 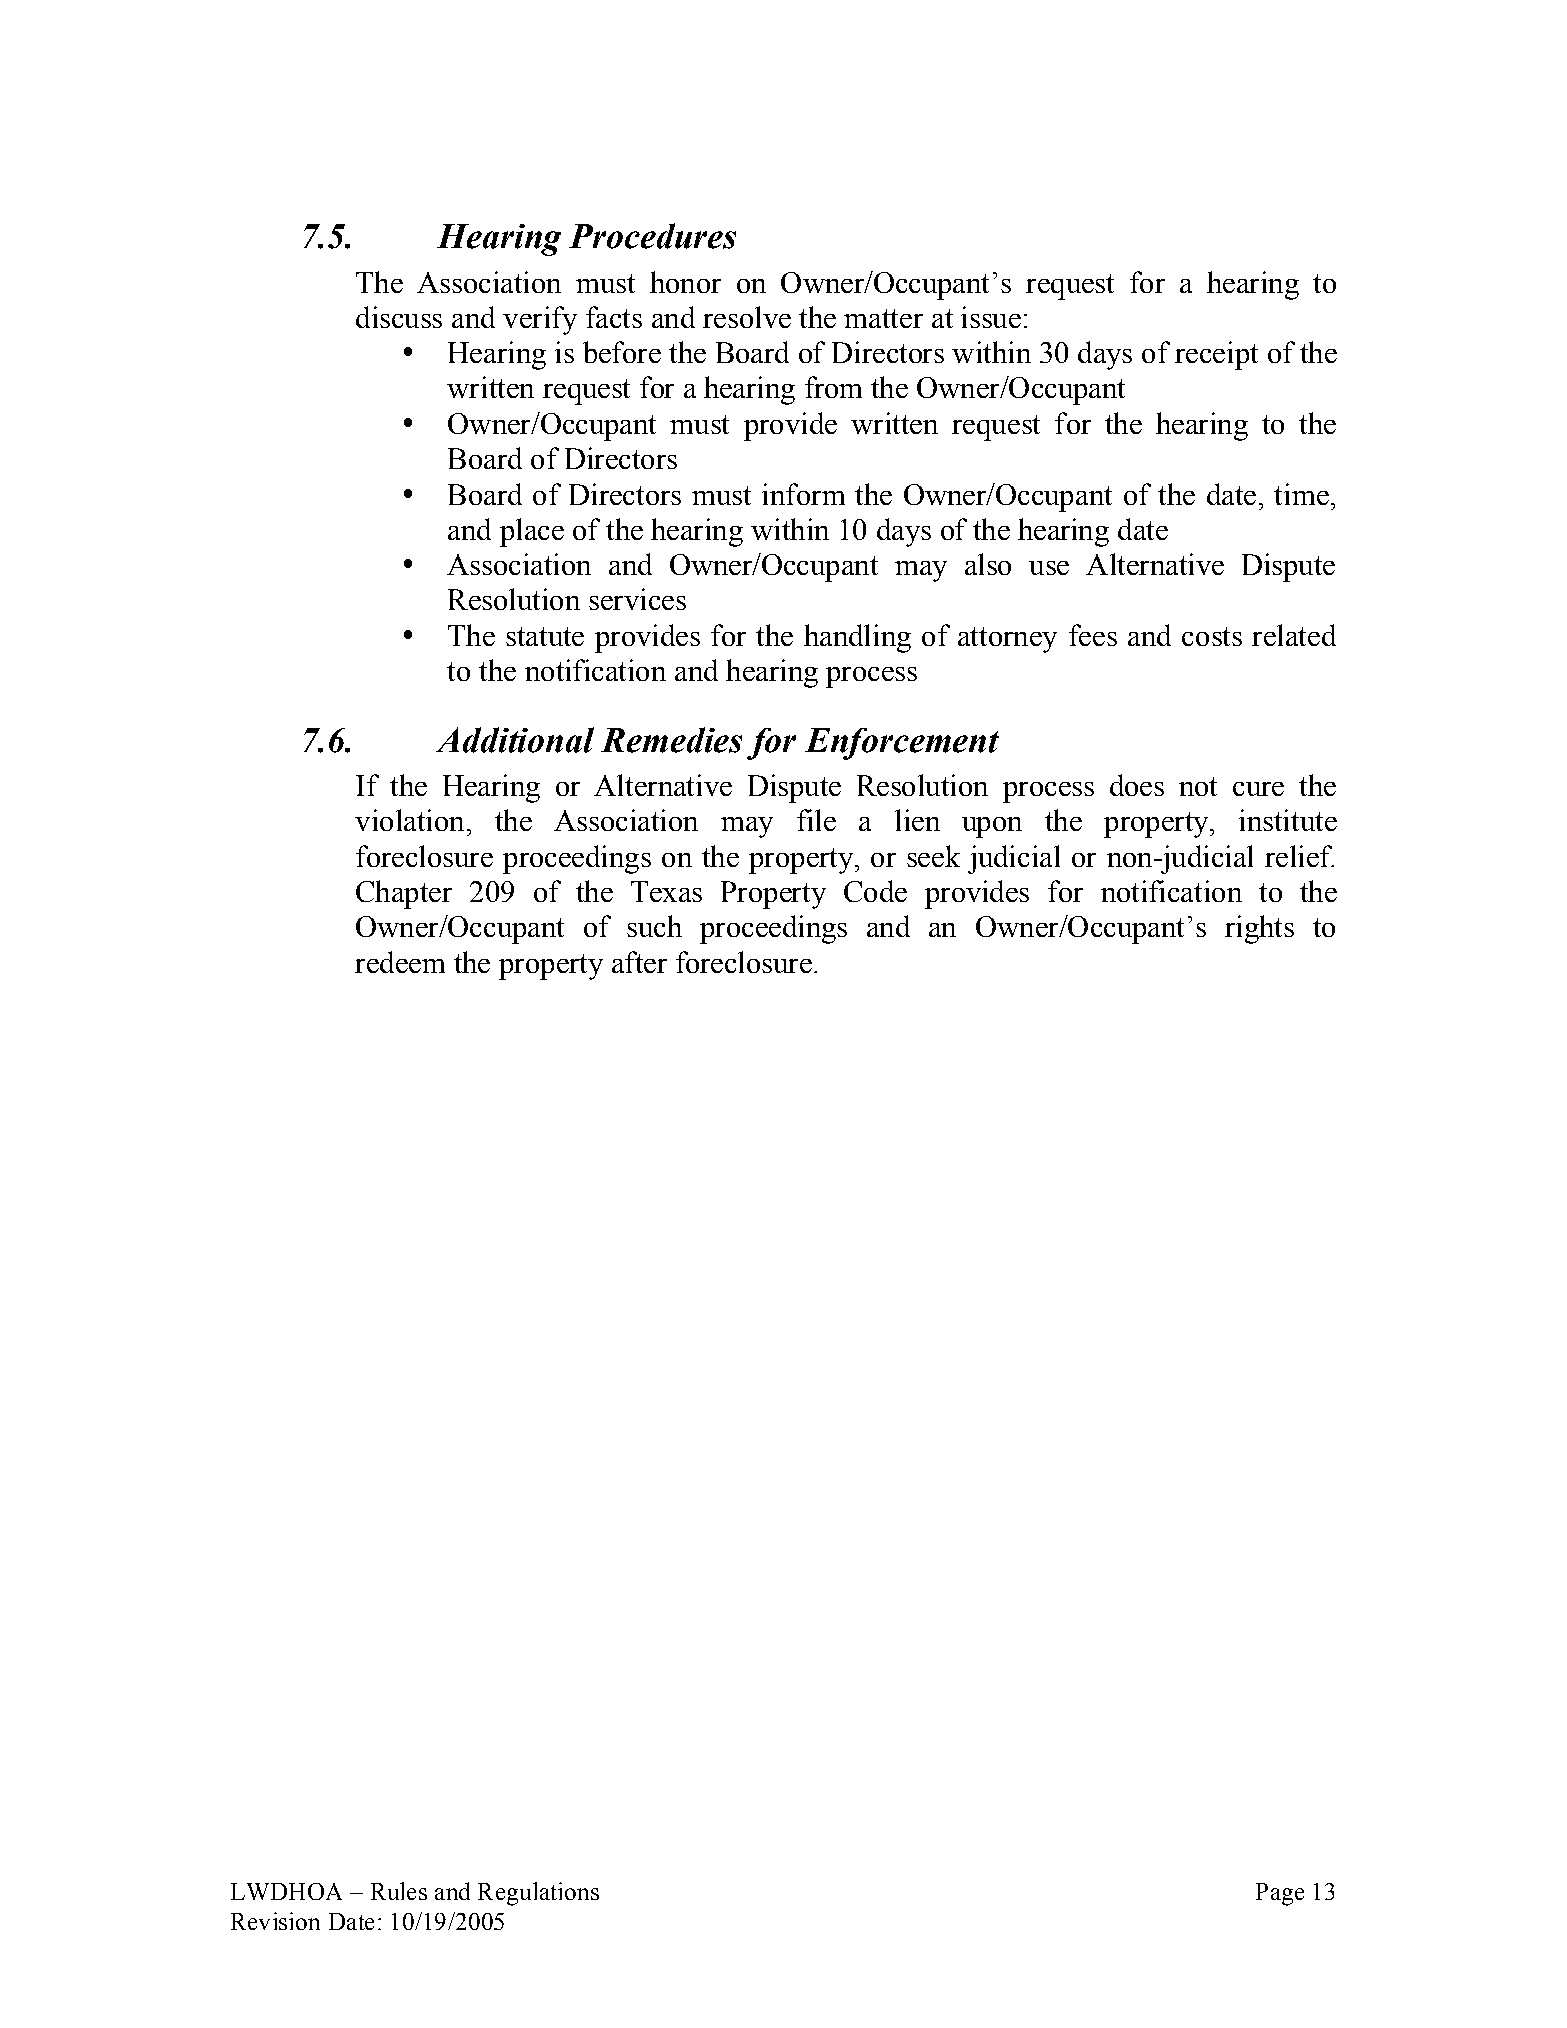 I want to click on discuss, so click(x=399, y=317).
